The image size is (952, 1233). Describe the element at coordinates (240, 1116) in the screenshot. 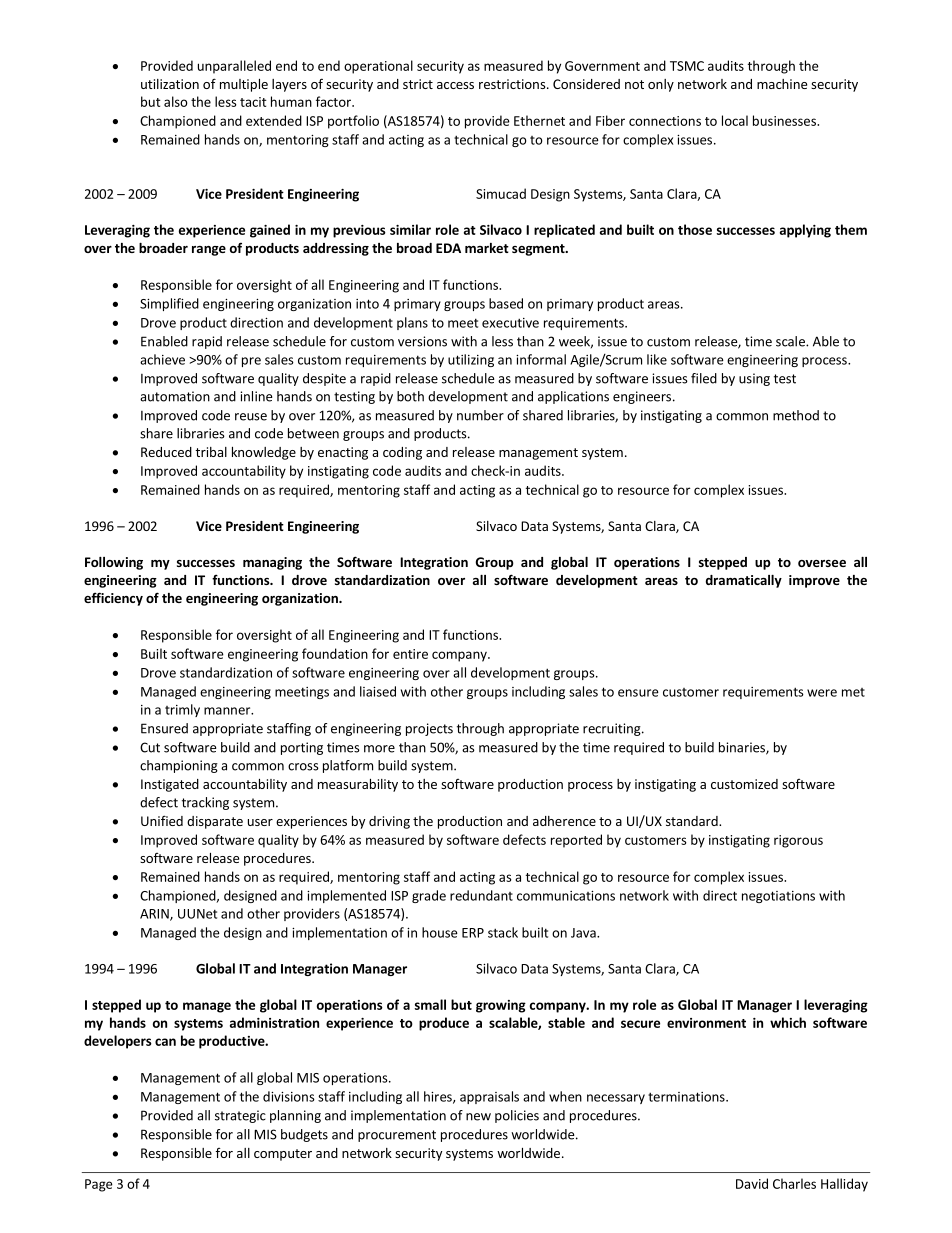

I see `strategic` at that location.
